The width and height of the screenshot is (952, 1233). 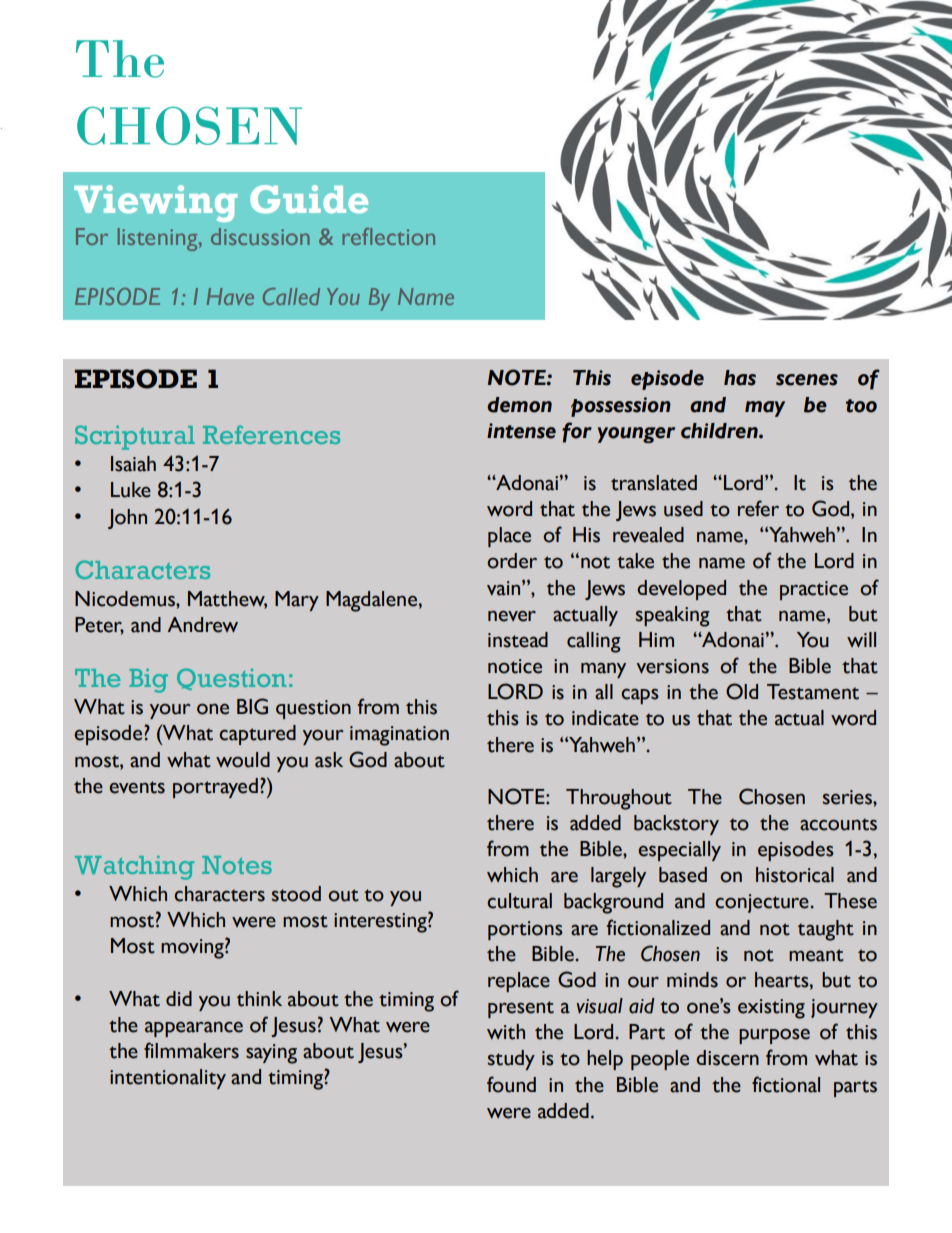 I want to click on study, so click(x=511, y=1060).
